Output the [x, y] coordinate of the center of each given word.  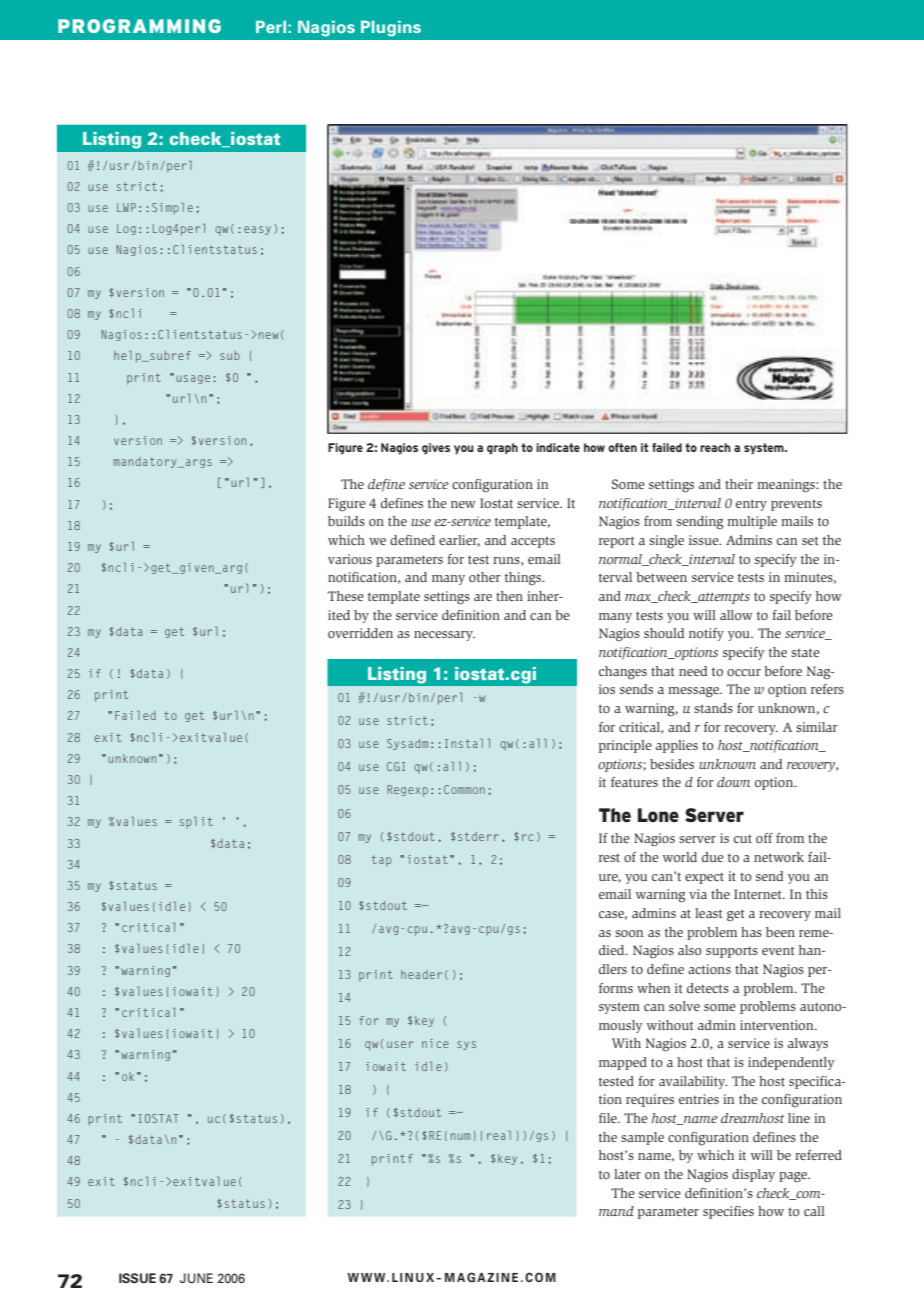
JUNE [196, 1278]
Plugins [391, 28]
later [627, 1174]
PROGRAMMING [139, 26]
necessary [444, 636]
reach [715, 447]
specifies [728, 1212]
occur [744, 672]
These [346, 596]
